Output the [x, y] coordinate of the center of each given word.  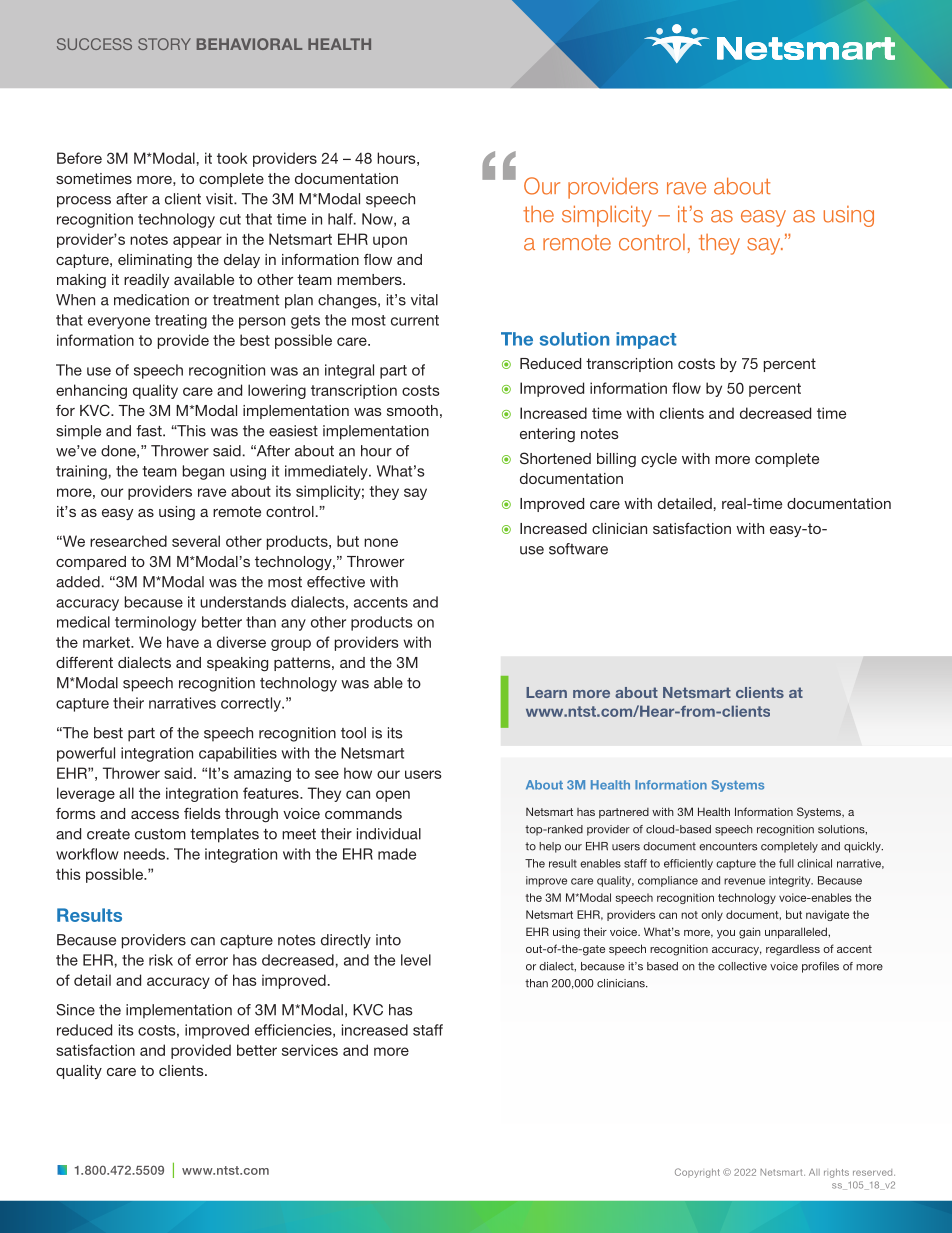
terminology [155, 623]
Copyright [697, 1173]
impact [646, 340]
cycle [659, 460]
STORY [164, 44]
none [381, 542]
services [310, 1050]
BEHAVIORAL [249, 44]
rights [836, 1173]
